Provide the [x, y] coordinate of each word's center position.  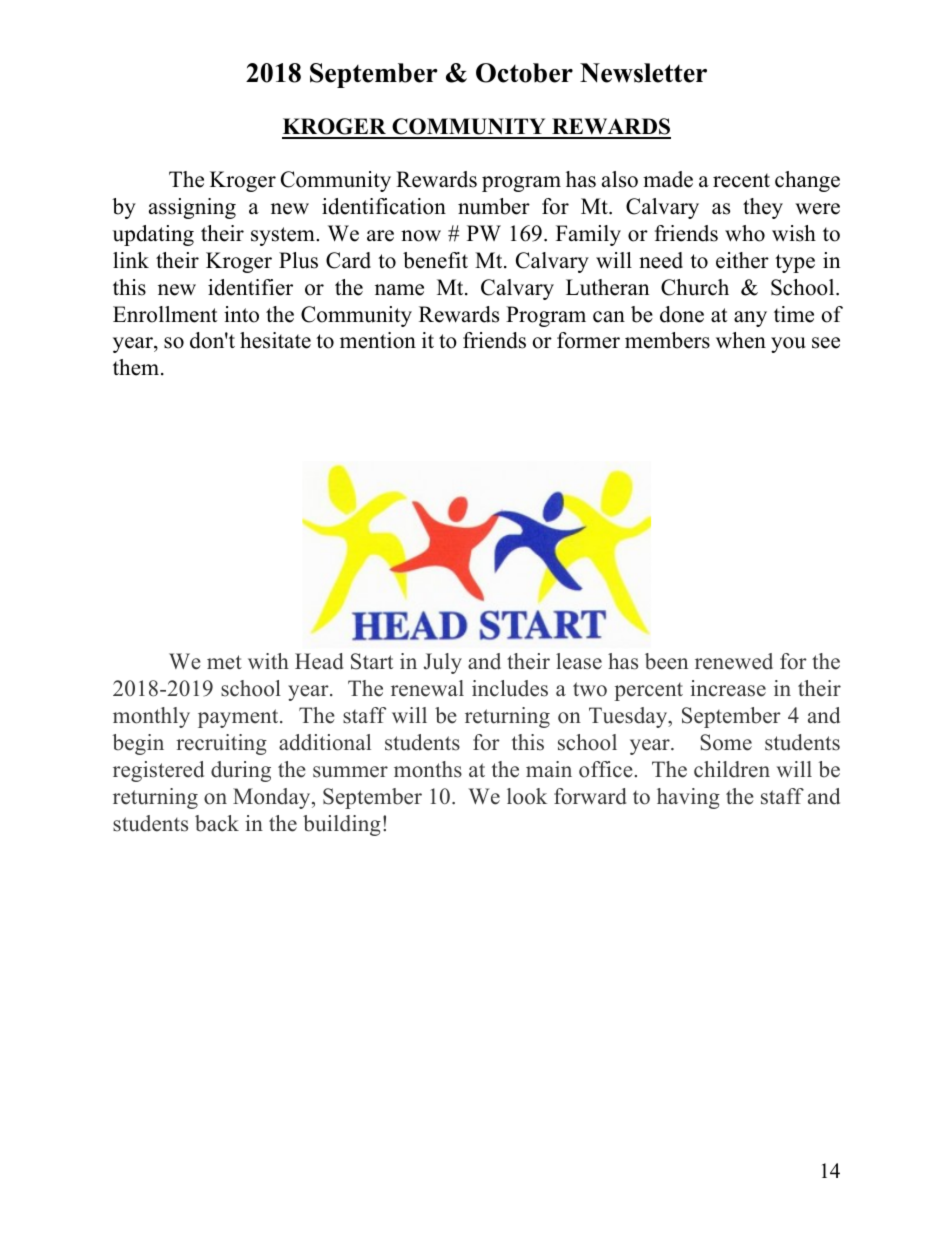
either [742, 260]
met [224, 662]
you [788, 345]
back [217, 823]
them [137, 367]
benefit [435, 260]
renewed [734, 661]
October [524, 73]
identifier [250, 287]
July [443, 663]
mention [378, 340]
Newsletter [643, 73]
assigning [192, 208]
